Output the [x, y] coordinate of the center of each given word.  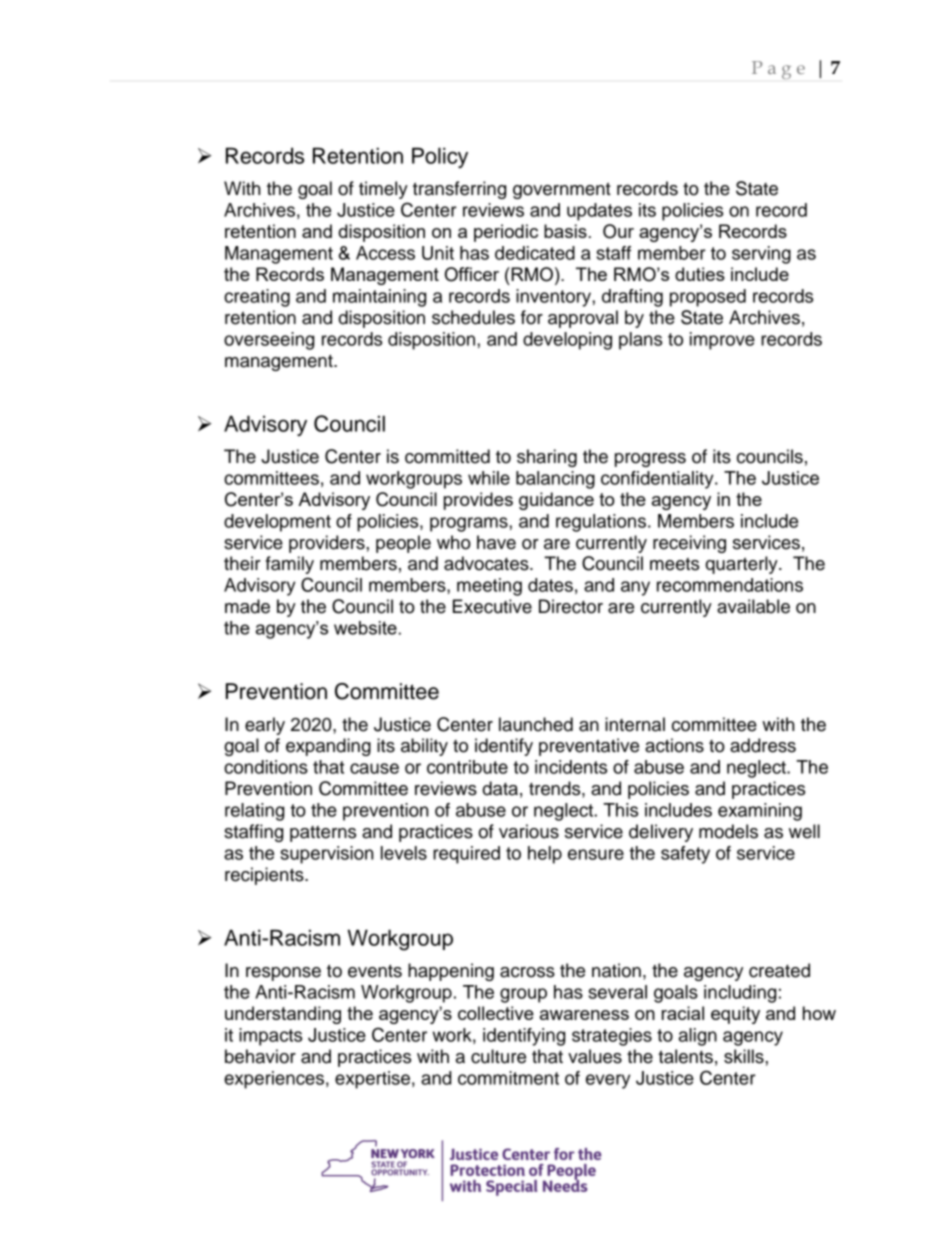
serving [761, 255]
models [728, 831]
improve [722, 341]
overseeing [269, 341]
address [763, 745]
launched [536, 724]
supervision [326, 855]
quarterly [743, 565]
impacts [270, 1037]
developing [567, 341]
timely [383, 190]
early [265, 726]
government [562, 190]
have [496, 542]
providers [328, 544]
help [545, 855]
